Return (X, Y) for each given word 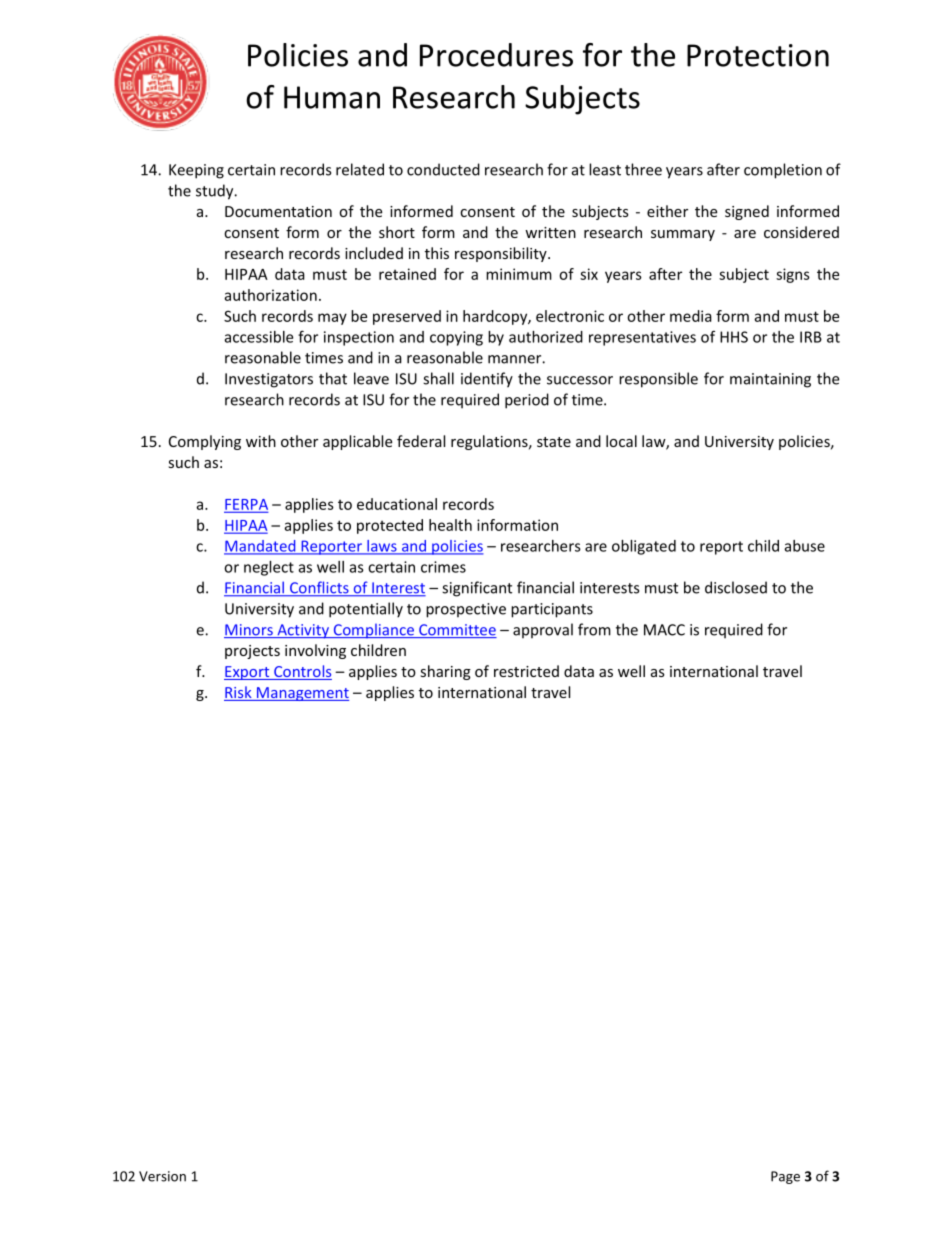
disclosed (736, 587)
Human (332, 97)
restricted (526, 671)
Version (162, 1176)
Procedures (496, 55)
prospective (466, 610)
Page (785, 1177)
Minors (249, 631)
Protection (758, 55)
